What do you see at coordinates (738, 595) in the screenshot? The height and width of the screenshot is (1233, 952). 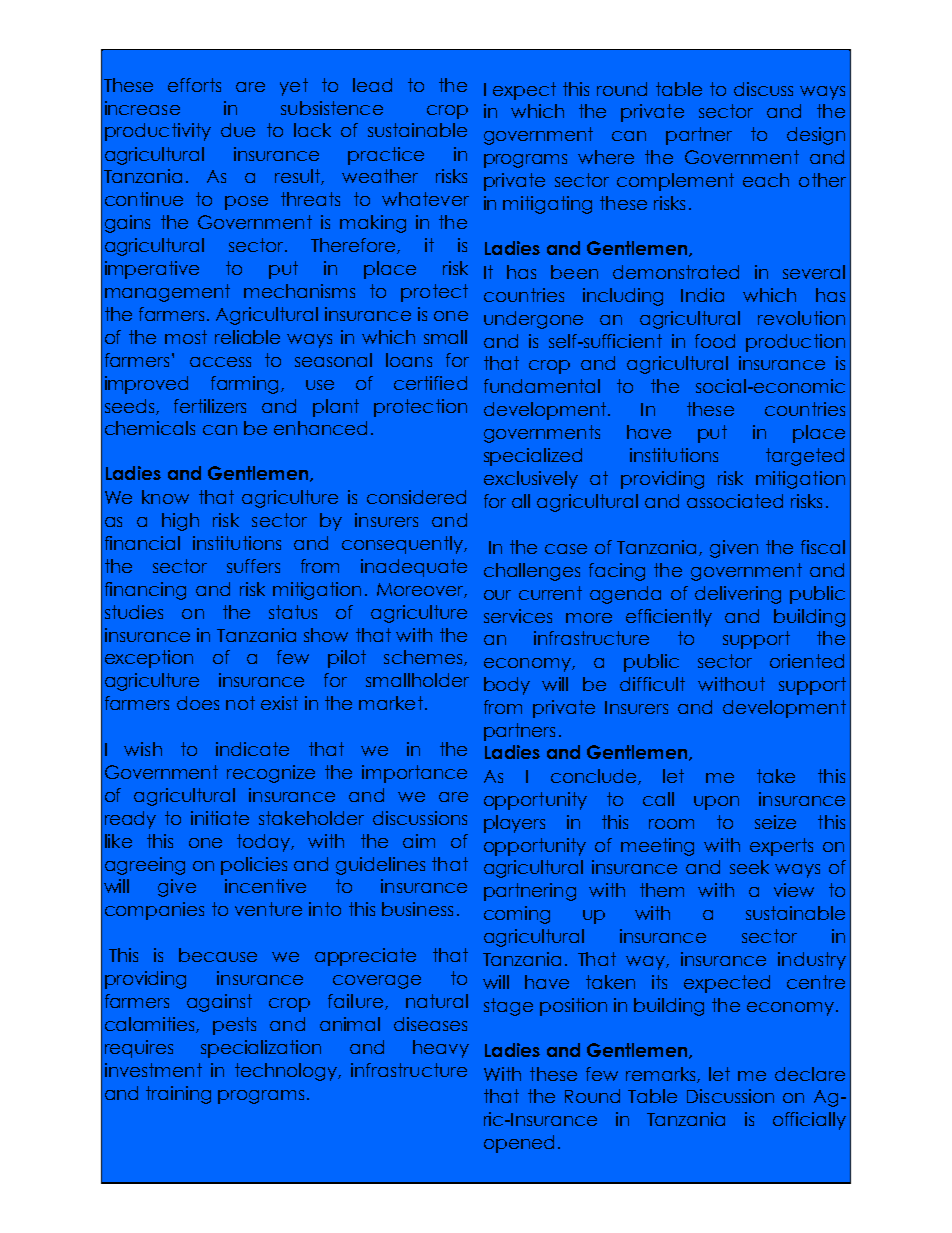 I see `delivering` at bounding box center [738, 595].
